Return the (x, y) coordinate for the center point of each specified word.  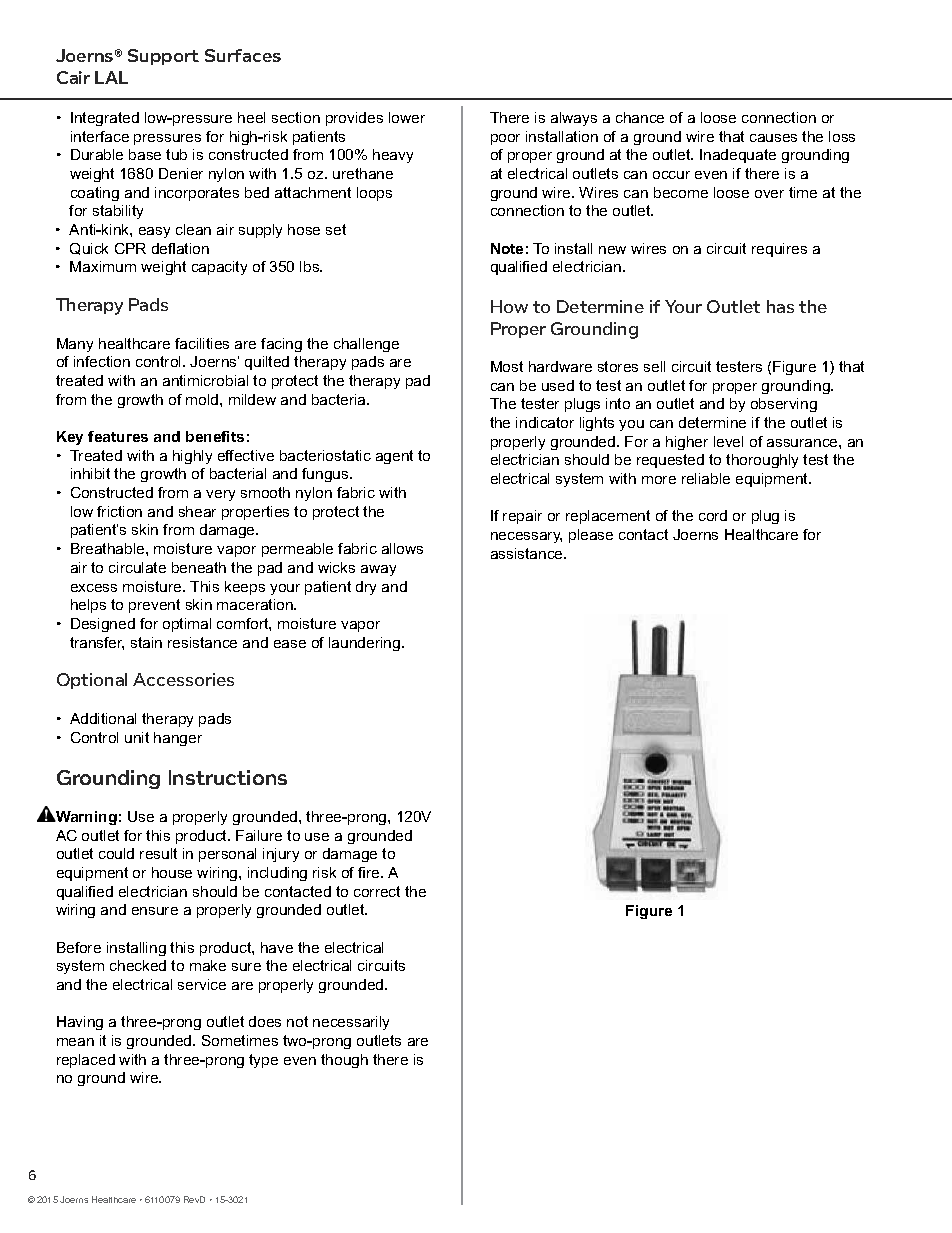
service (202, 984)
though (344, 1061)
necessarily (351, 1023)
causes (773, 138)
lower (407, 117)
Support (163, 57)
